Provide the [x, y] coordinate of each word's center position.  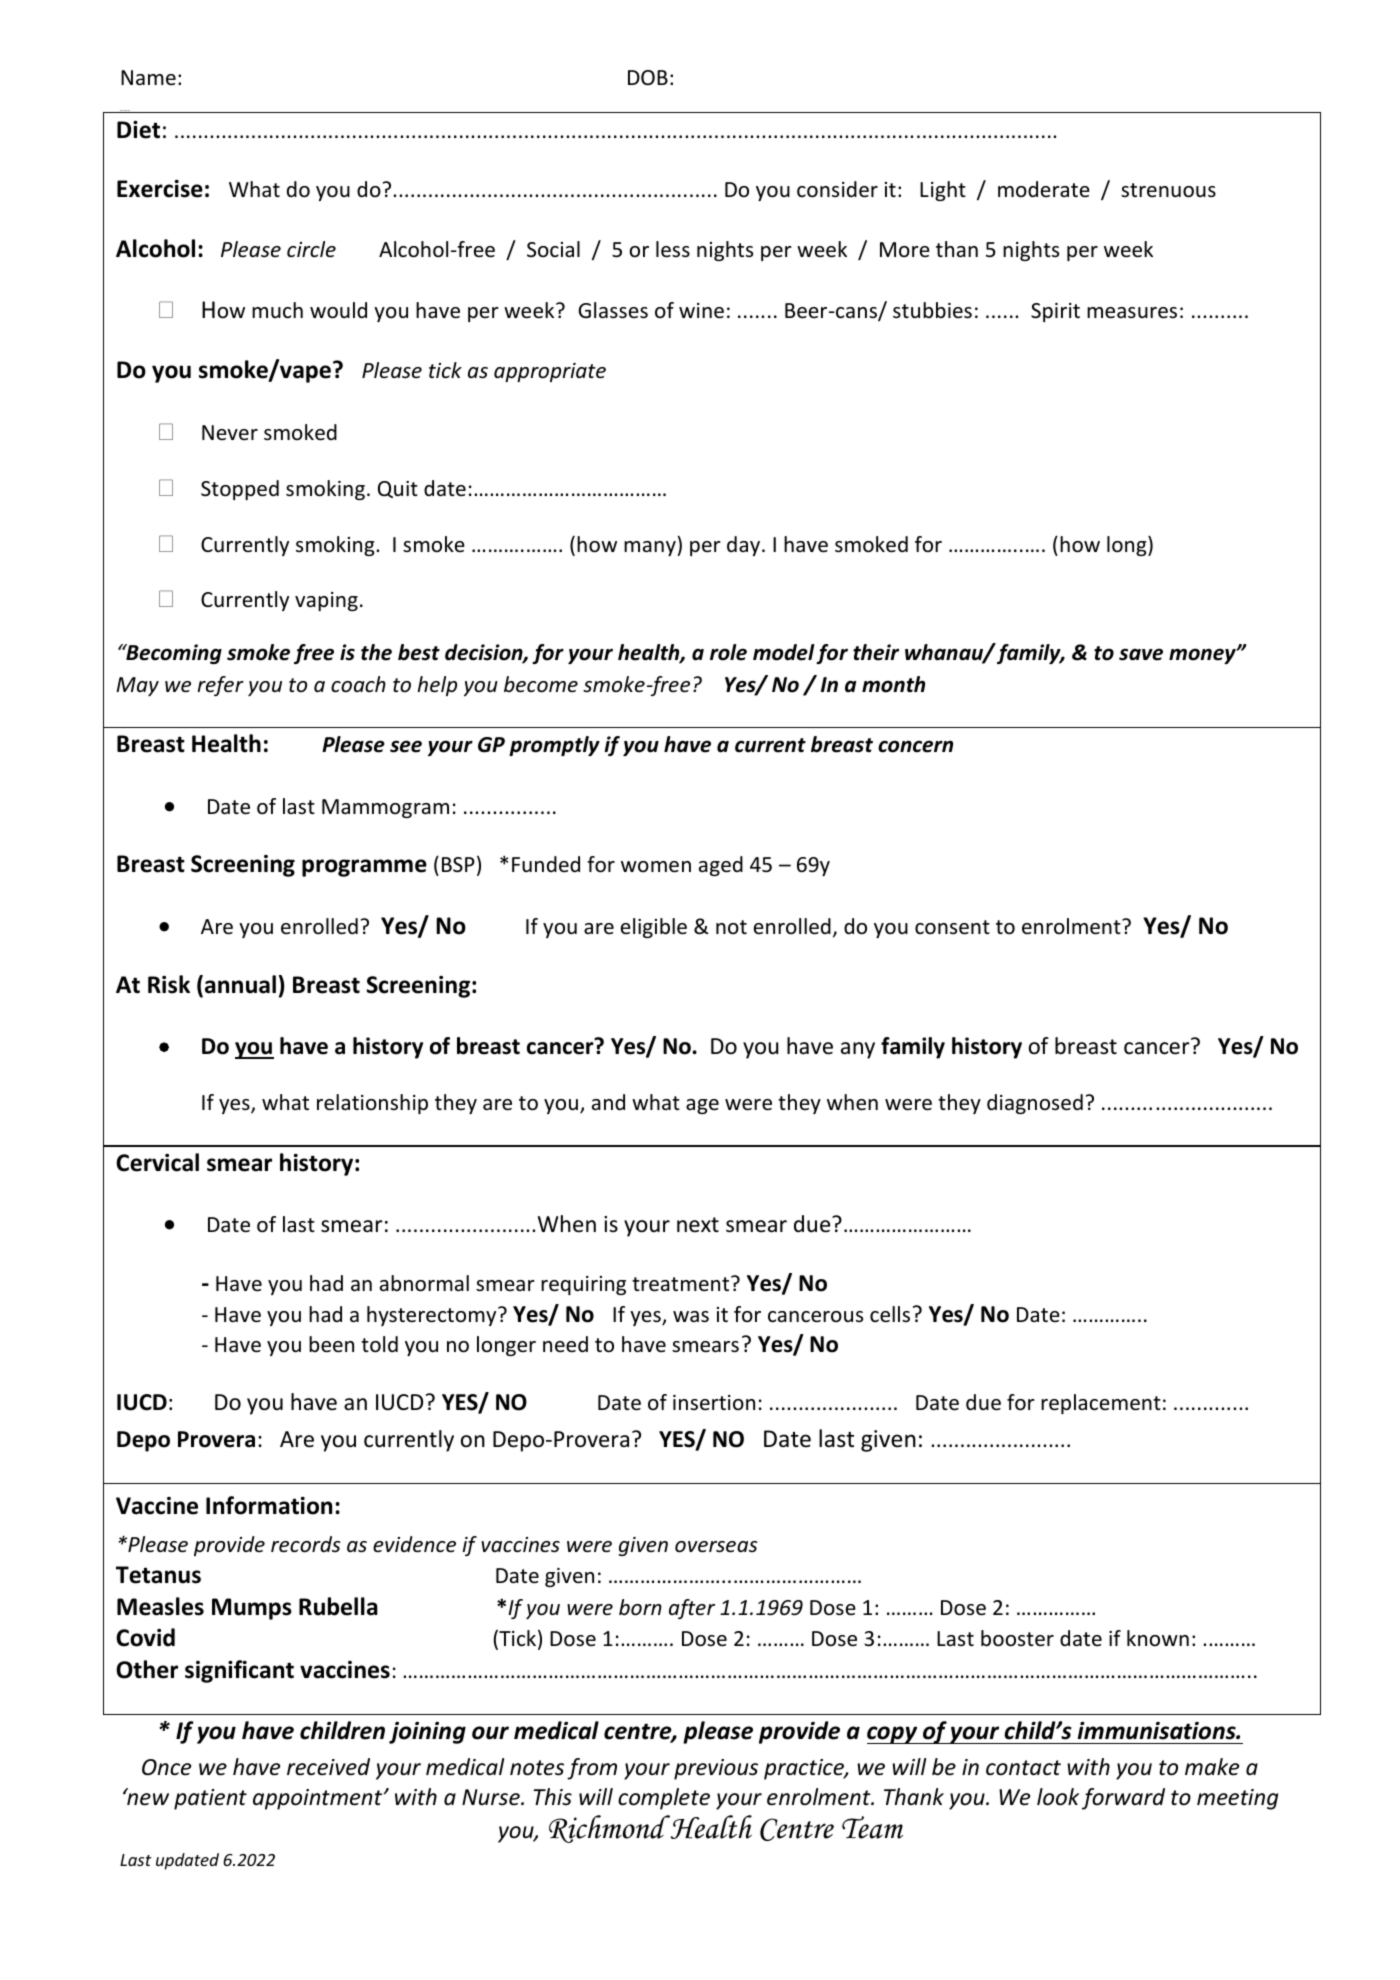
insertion [714, 1403]
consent [952, 927]
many [651, 548]
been [331, 1344]
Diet [138, 130]
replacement [1101, 1404]
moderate [1044, 189]
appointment [319, 1799]
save [1141, 654]
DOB [648, 77]
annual [240, 984]
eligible [654, 928]
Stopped [240, 490]
